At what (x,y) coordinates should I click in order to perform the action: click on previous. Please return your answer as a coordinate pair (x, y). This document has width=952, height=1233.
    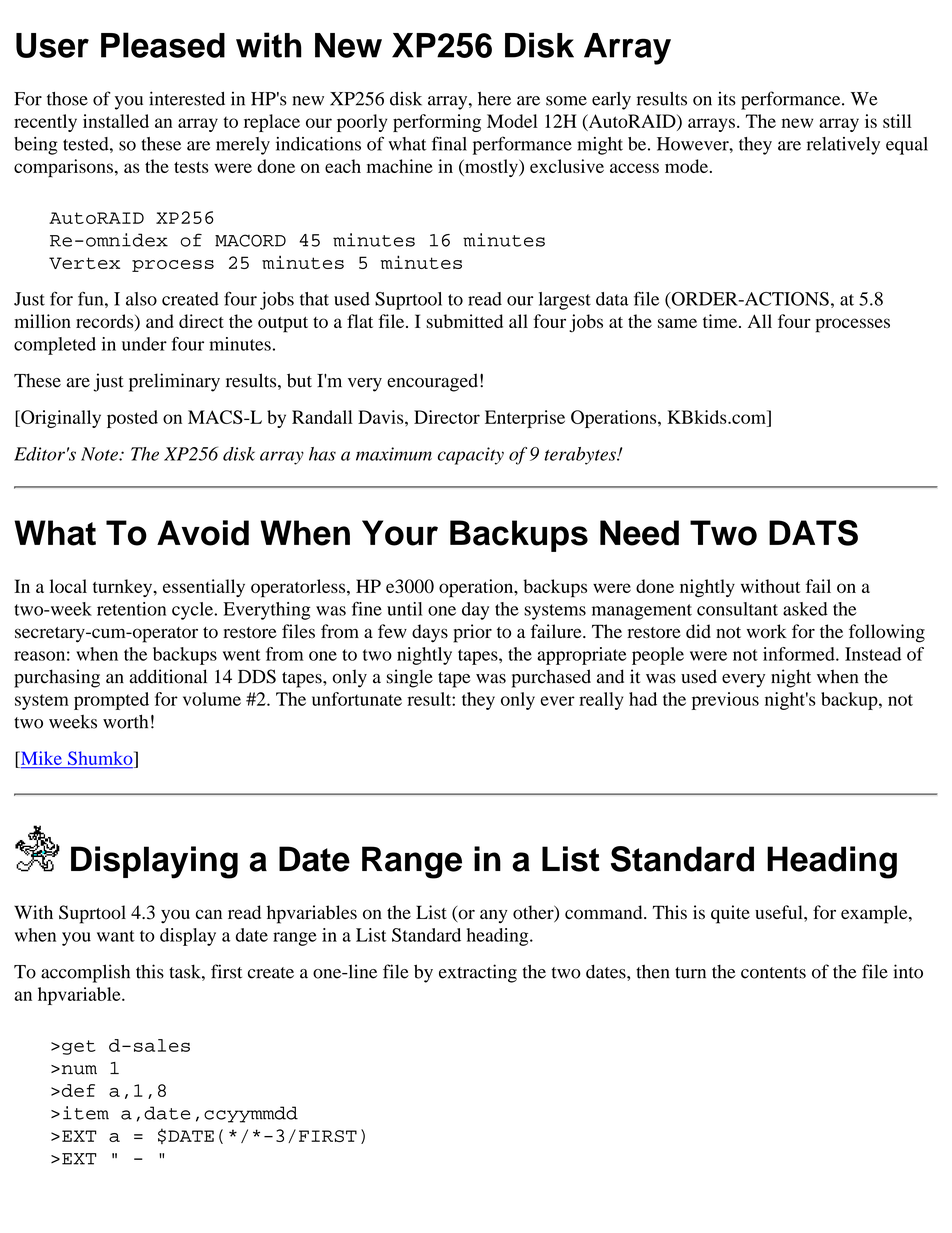
    Looking at the image, I should click on (725, 701).
